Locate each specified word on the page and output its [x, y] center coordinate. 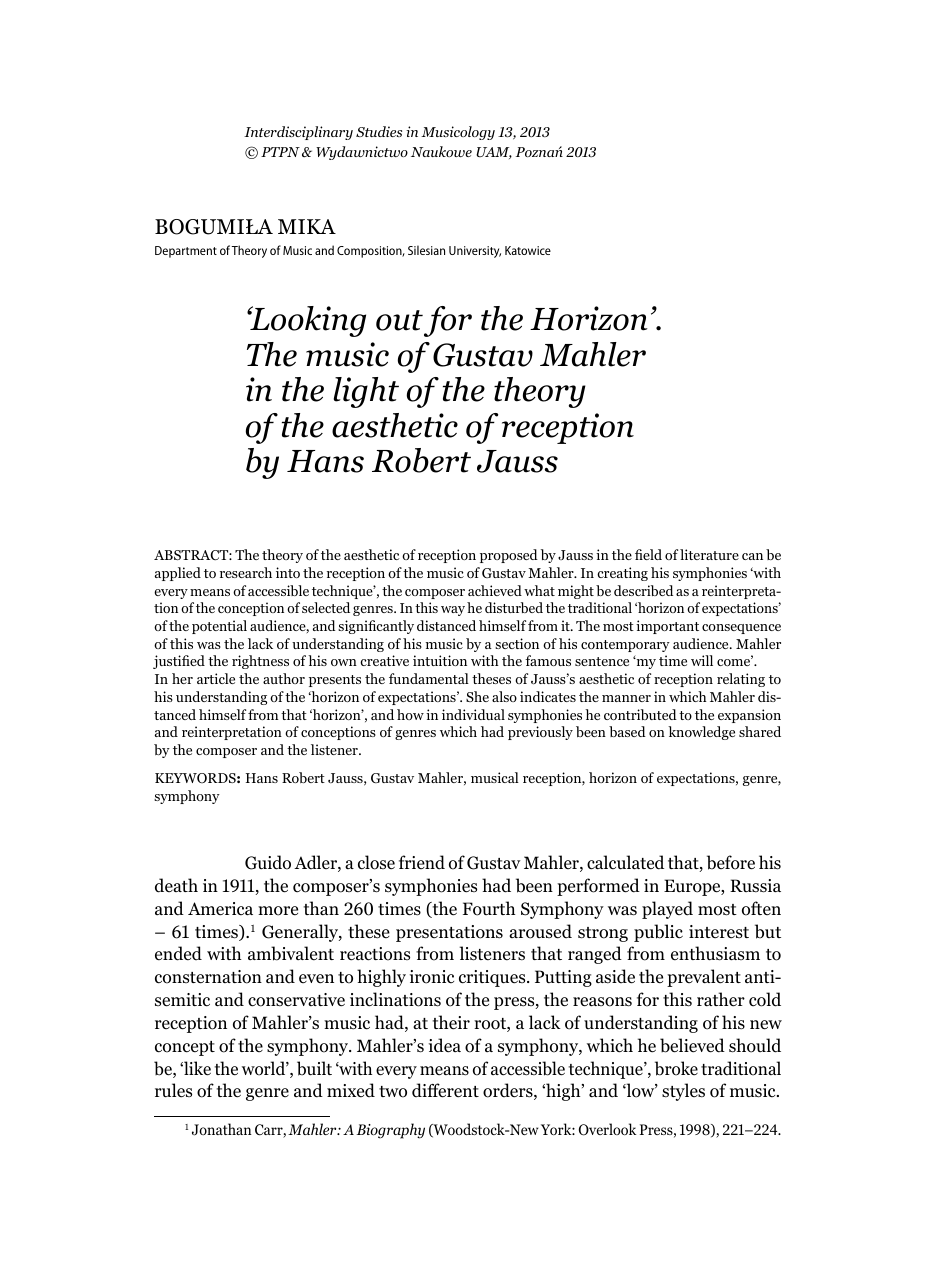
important [667, 627]
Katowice [528, 250]
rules [173, 1090]
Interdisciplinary [298, 133]
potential [219, 627]
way [453, 611]
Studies [379, 131]
